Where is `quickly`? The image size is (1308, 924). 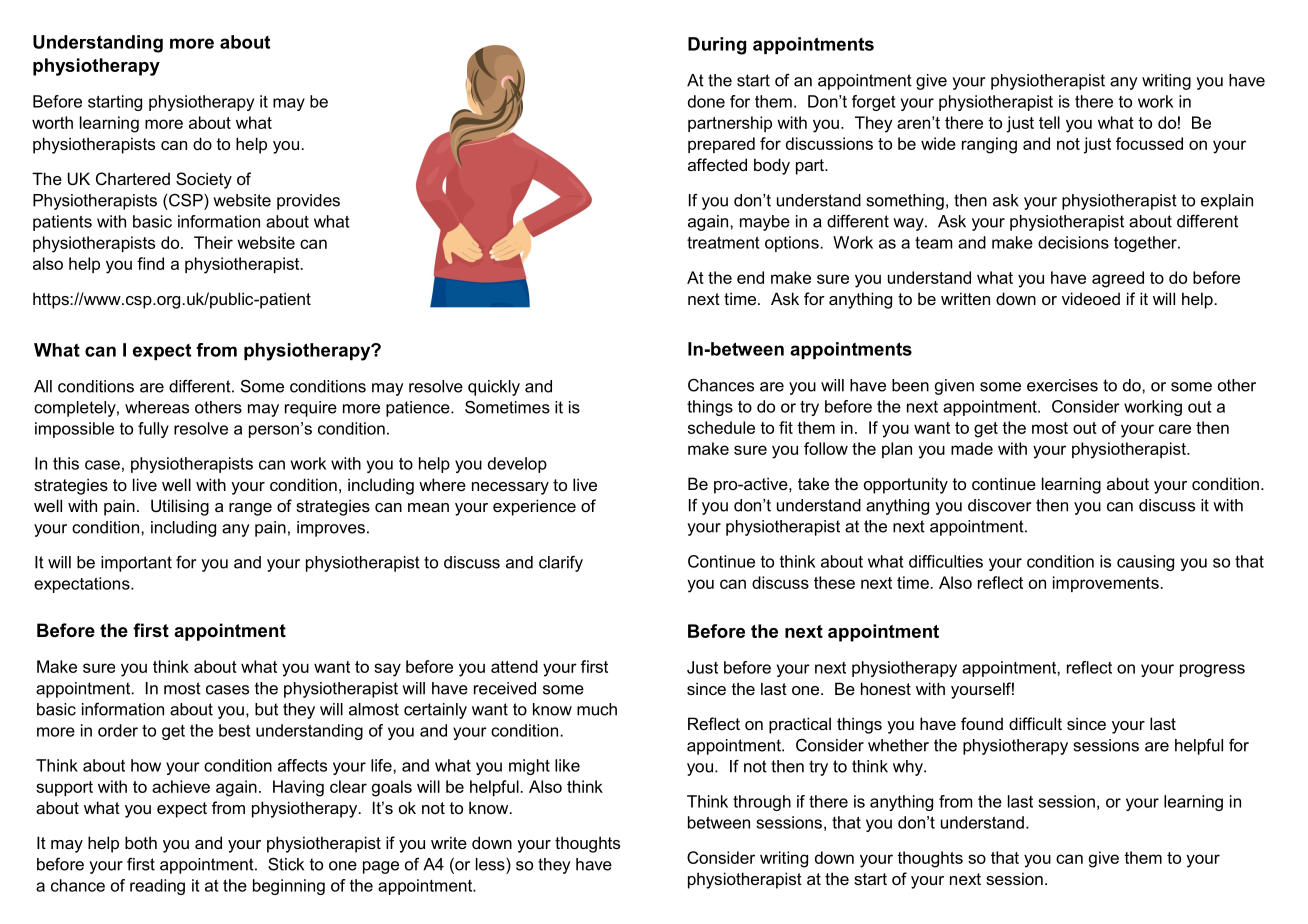
quickly is located at coordinates (494, 388).
